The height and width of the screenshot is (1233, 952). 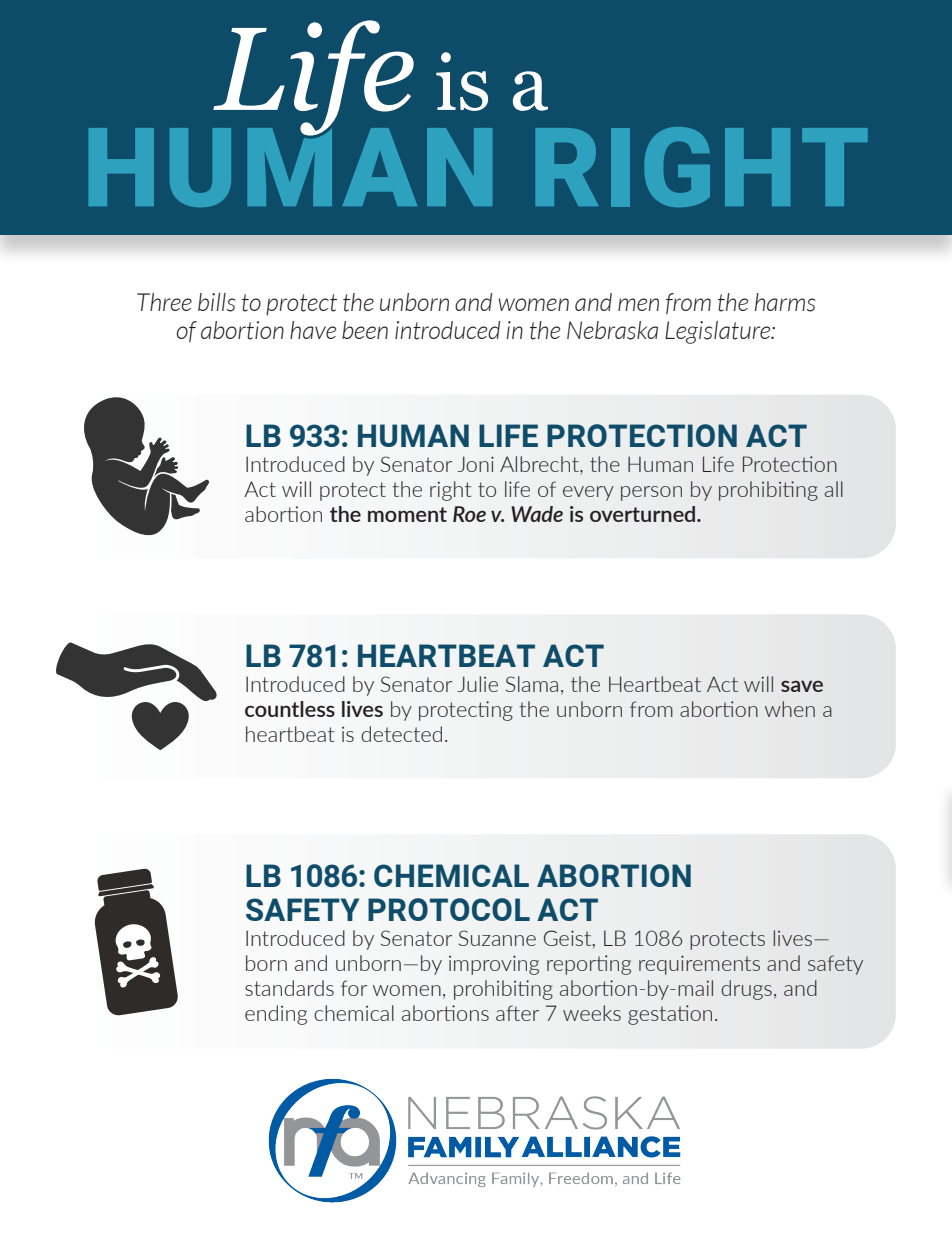 What do you see at coordinates (612, 330) in the screenshot?
I see `Nebraska` at bounding box center [612, 330].
